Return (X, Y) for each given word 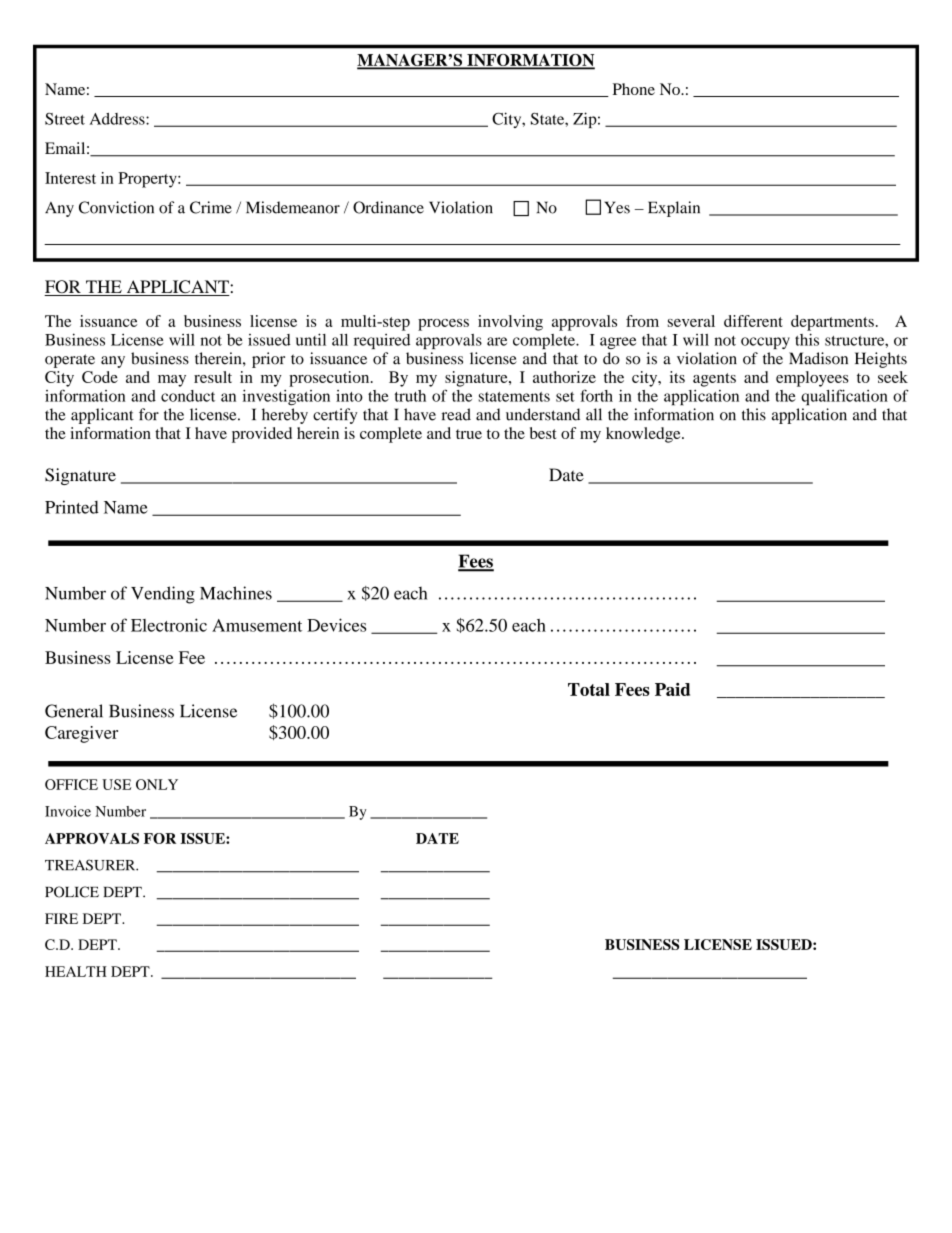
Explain (674, 209)
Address (118, 119)
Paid (672, 689)
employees (812, 379)
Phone (634, 89)
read (456, 414)
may (172, 381)
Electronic (169, 625)
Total (589, 689)
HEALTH (76, 971)
